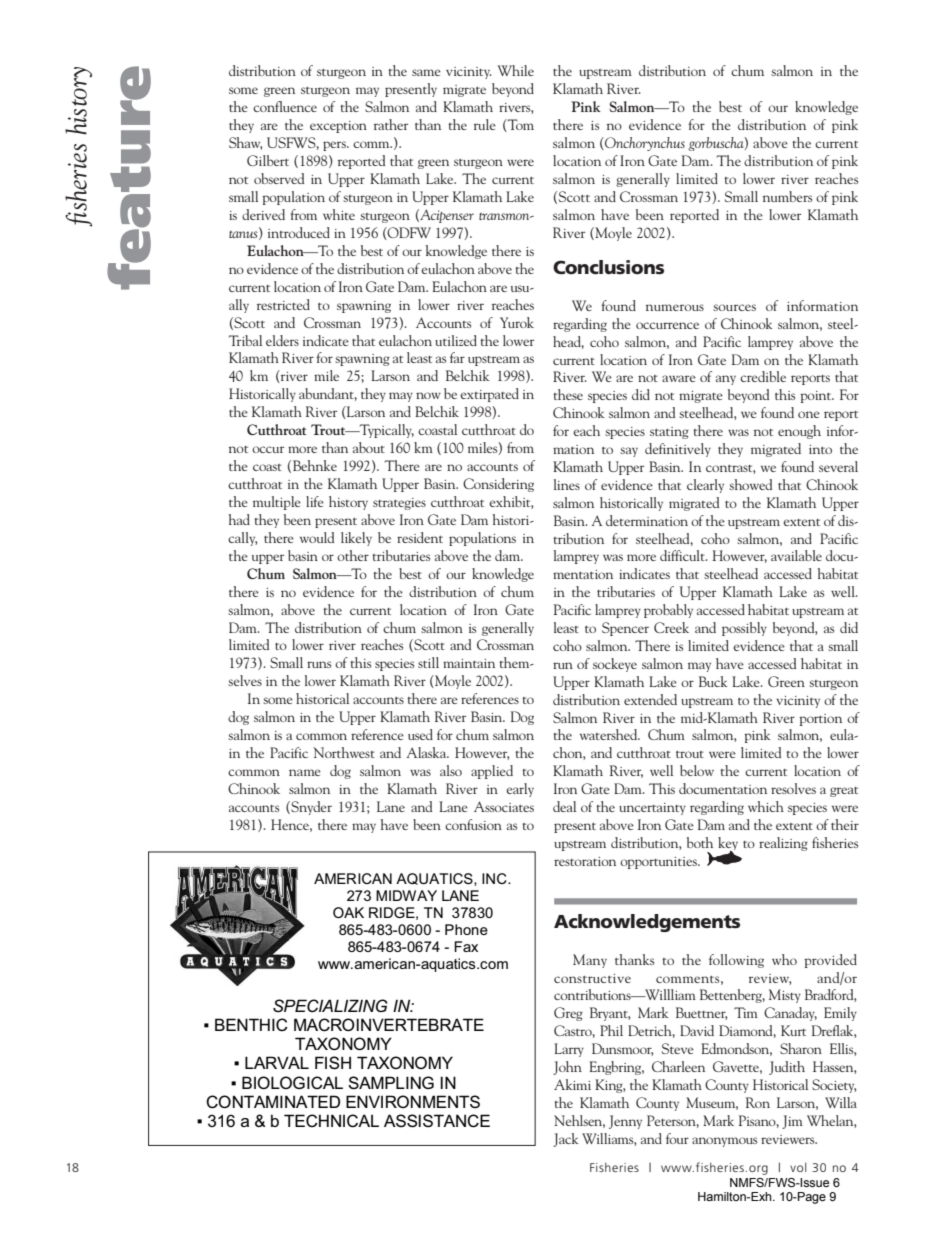 This screenshot has height=1233, width=952. I want to click on credible, so click(763, 376).
